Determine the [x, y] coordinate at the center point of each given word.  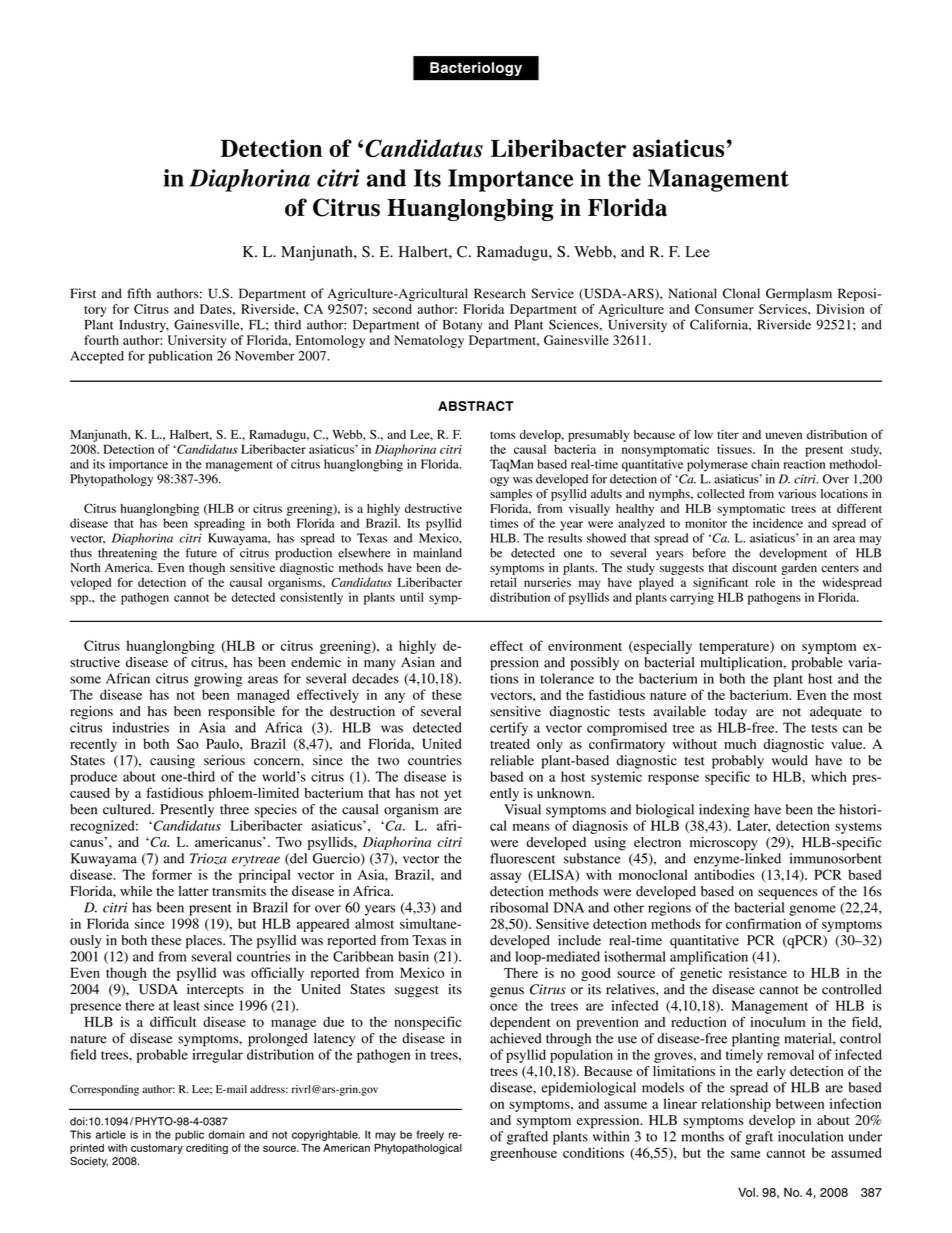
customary [157, 1149]
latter [193, 891]
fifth [139, 293]
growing [218, 680]
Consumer [724, 309]
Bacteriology [476, 69]
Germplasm [799, 294]
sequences [788, 894]
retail [503, 582]
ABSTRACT [476, 406]
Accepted [97, 357]
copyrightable [326, 1135]
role [765, 582]
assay [506, 878]
